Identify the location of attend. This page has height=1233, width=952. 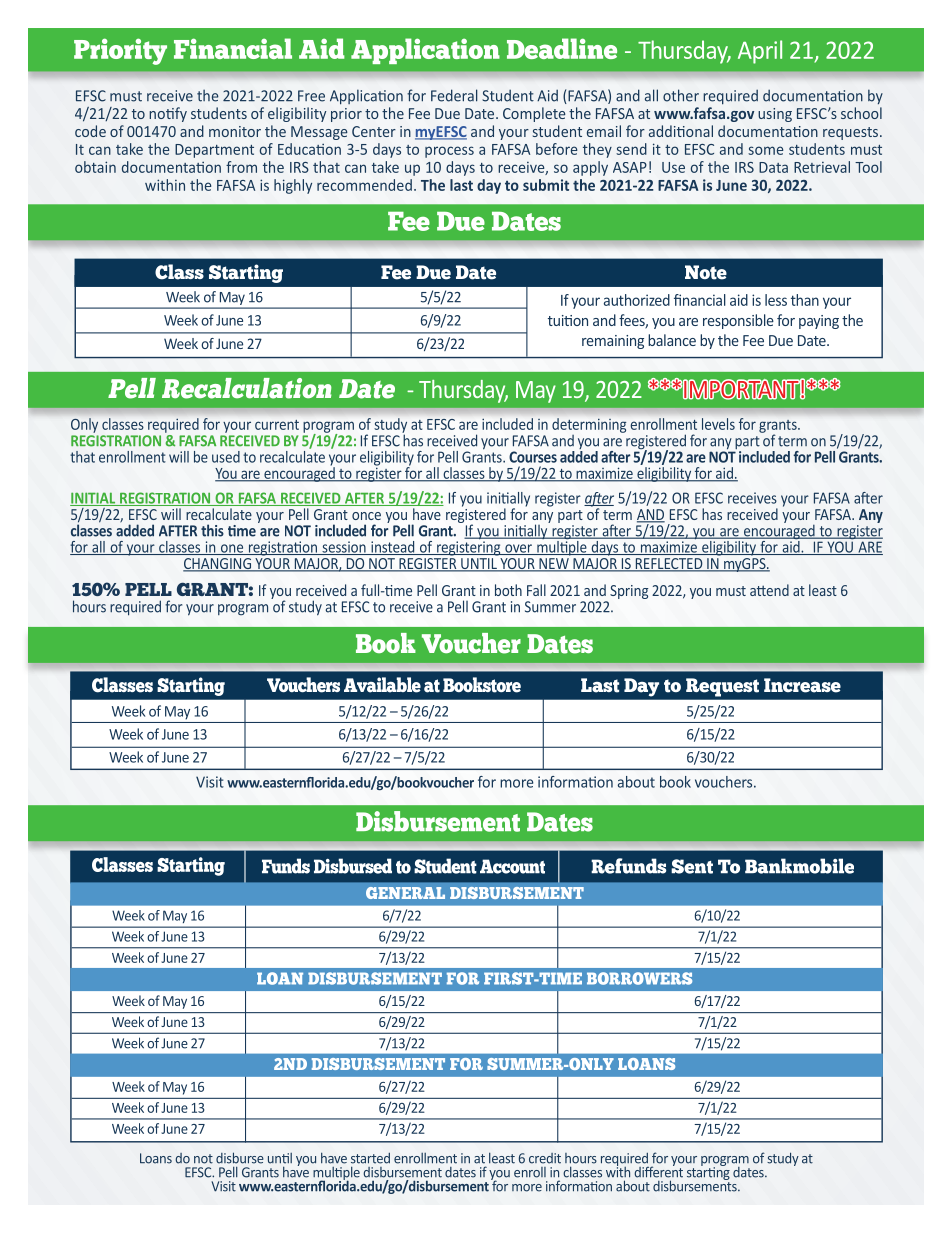
(769, 590).
